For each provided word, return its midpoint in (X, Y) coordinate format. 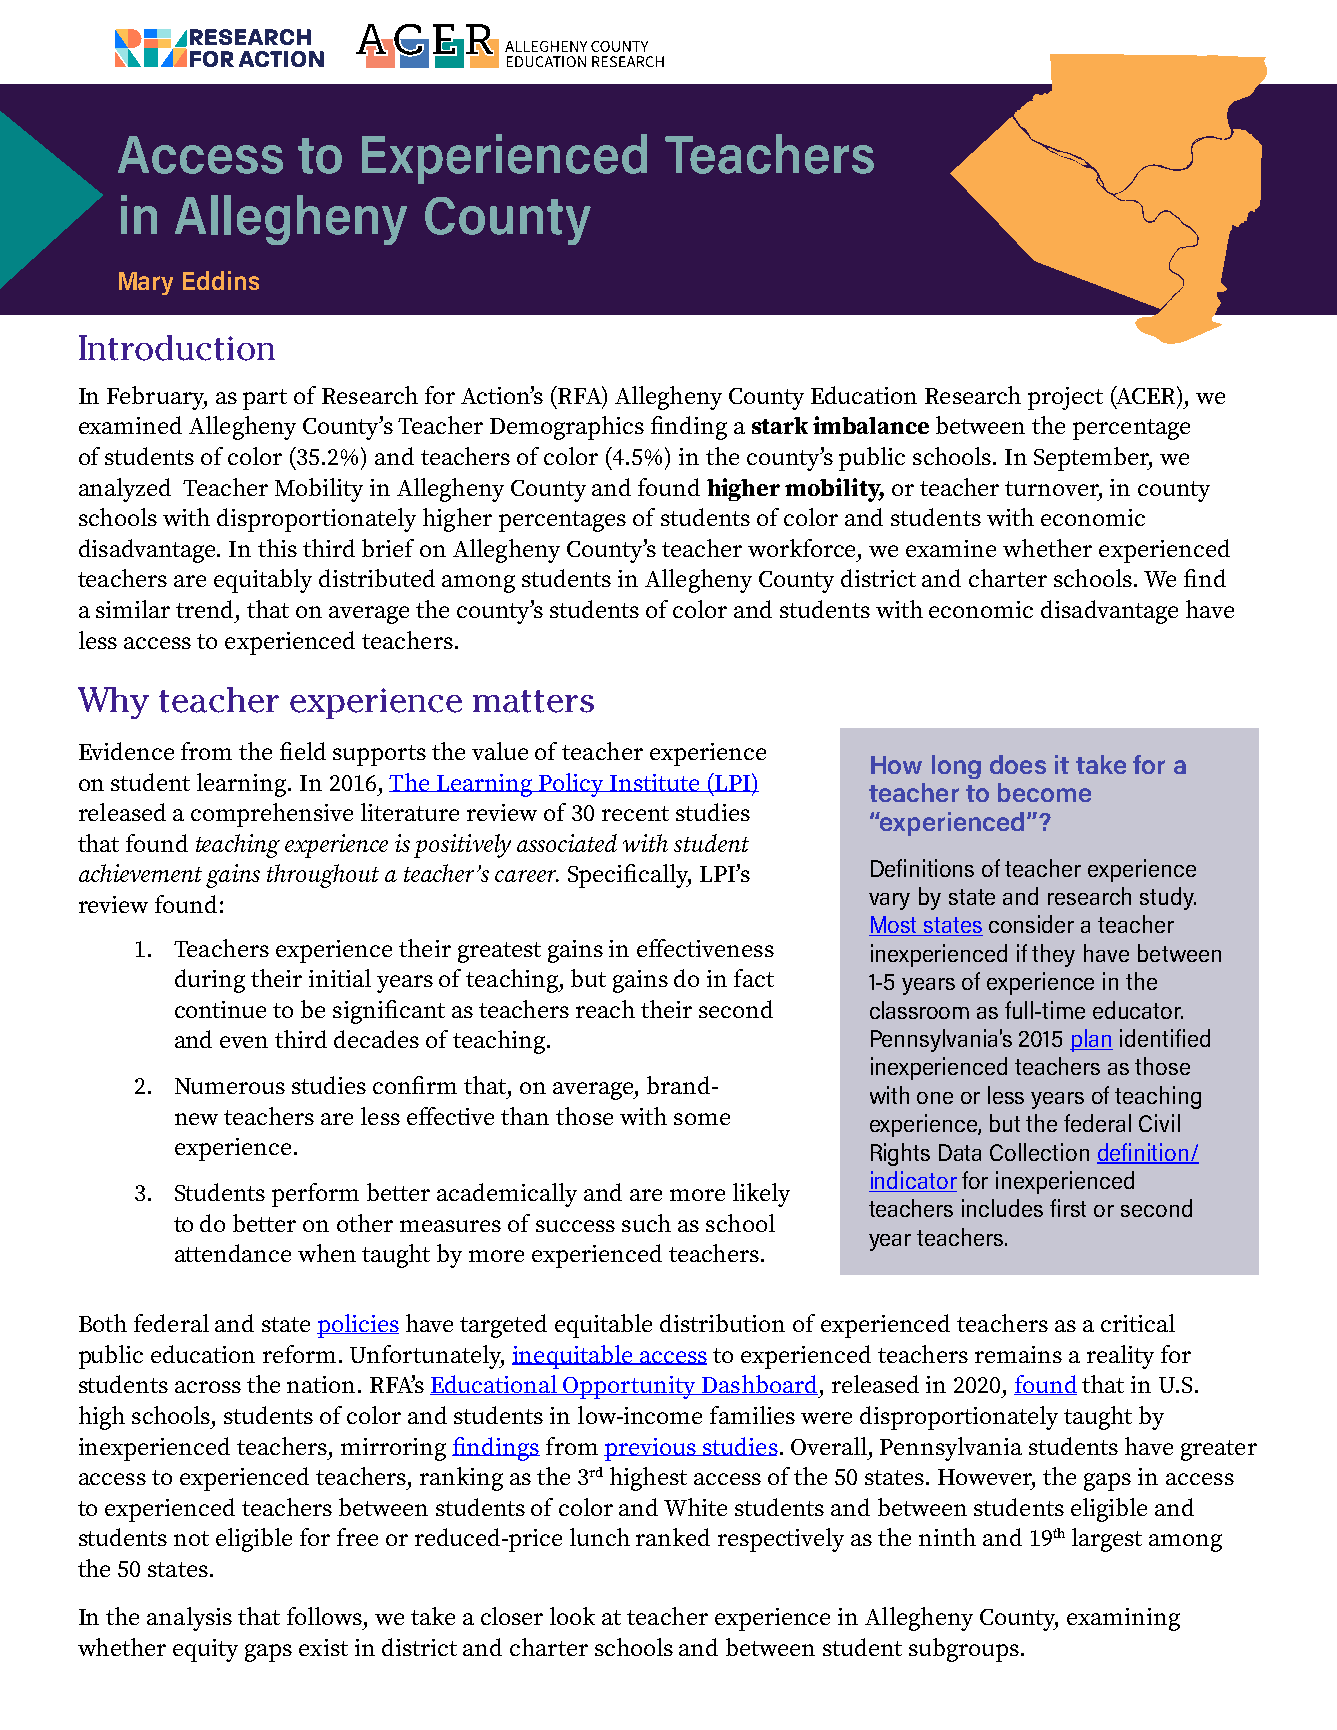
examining (1123, 1619)
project (1065, 398)
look (572, 1616)
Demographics (567, 428)
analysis (189, 1619)
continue (220, 1009)
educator (1138, 1010)
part (265, 399)
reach (605, 1009)
